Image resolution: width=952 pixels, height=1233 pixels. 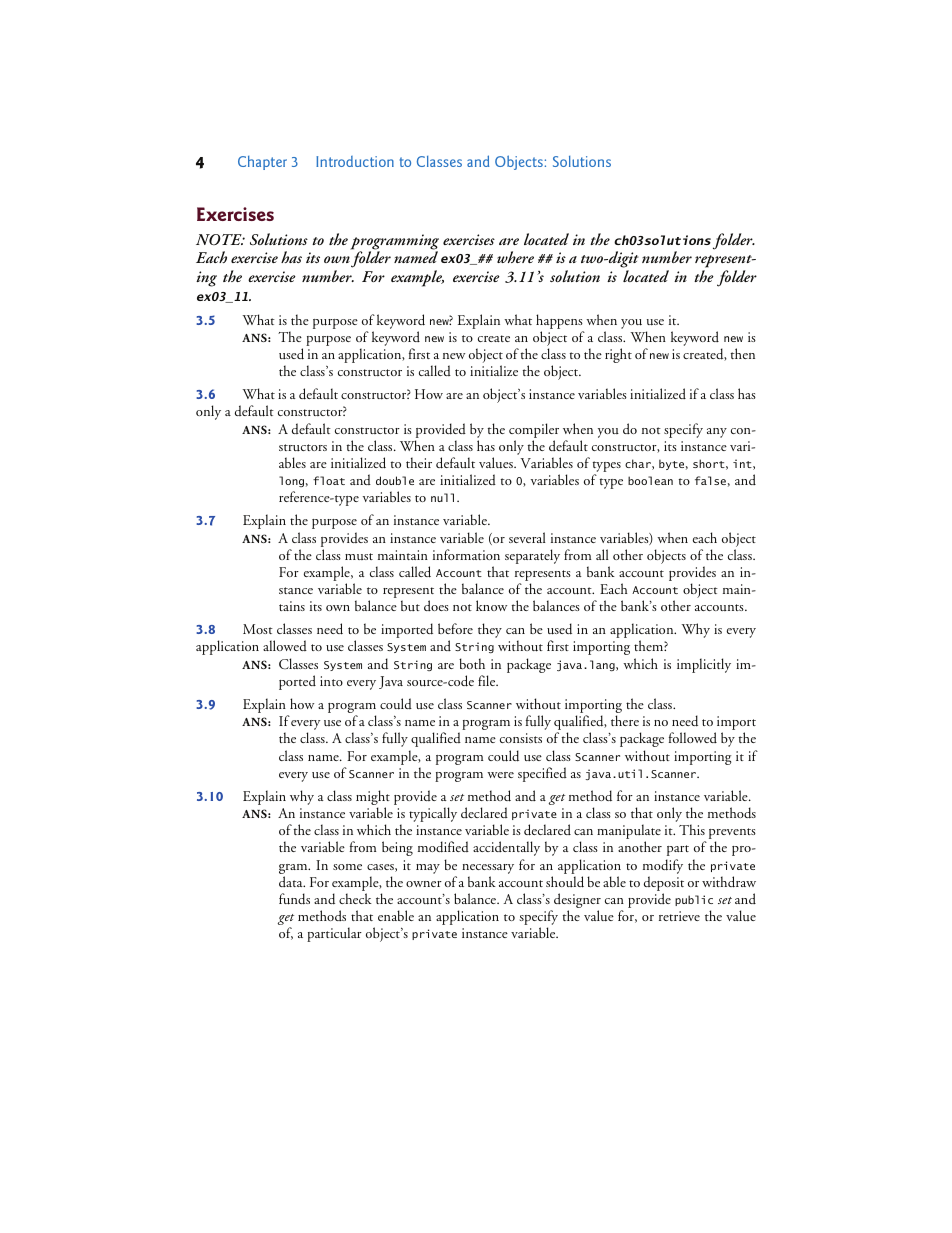 What do you see at coordinates (294, 899) in the image?
I see `funds` at bounding box center [294, 899].
